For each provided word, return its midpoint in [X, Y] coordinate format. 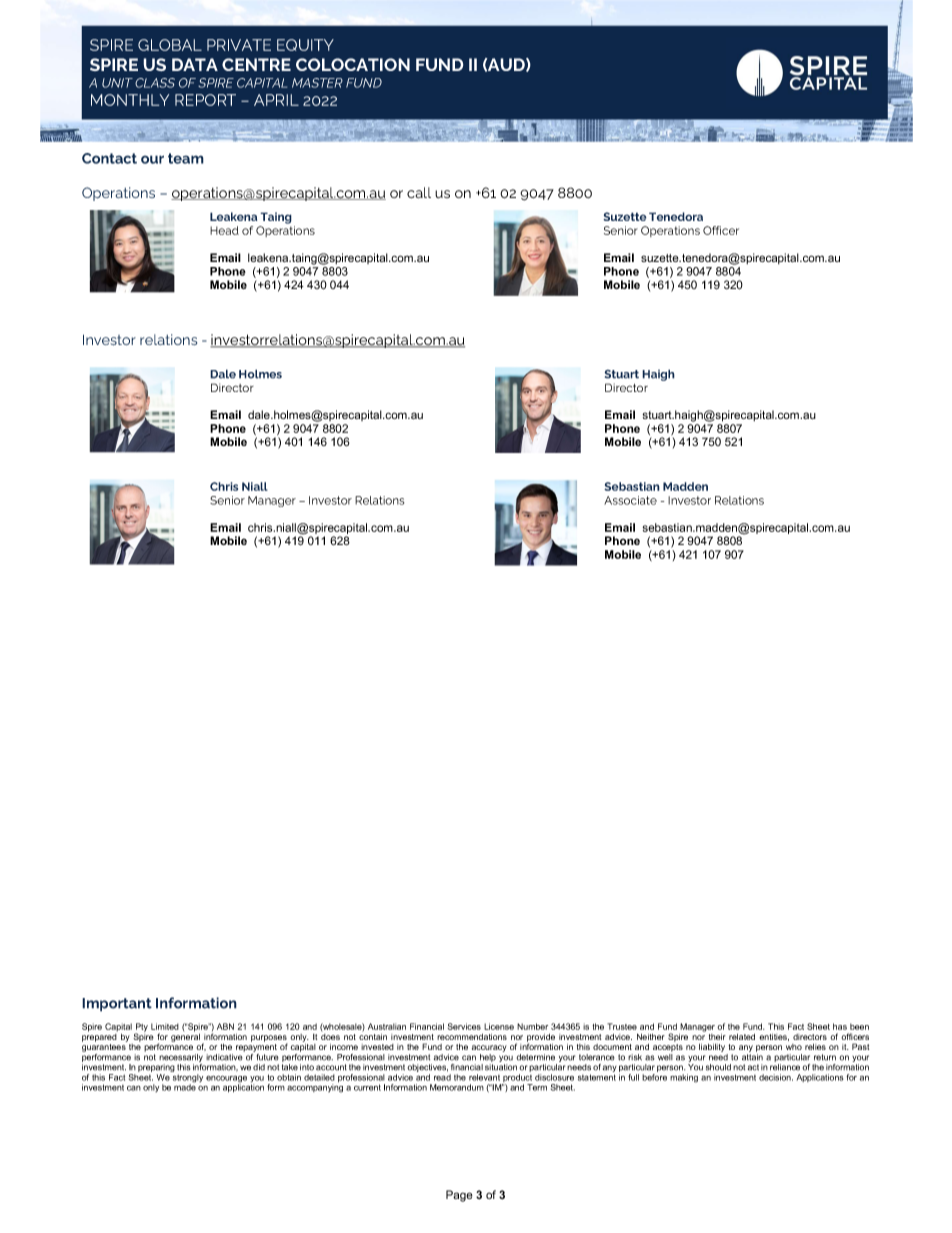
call [419, 192]
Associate [630, 500]
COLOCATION [353, 64]
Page [459, 1196]
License [499, 1026]
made [185, 1086]
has [840, 1026]
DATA [195, 64]
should [718, 1067]
